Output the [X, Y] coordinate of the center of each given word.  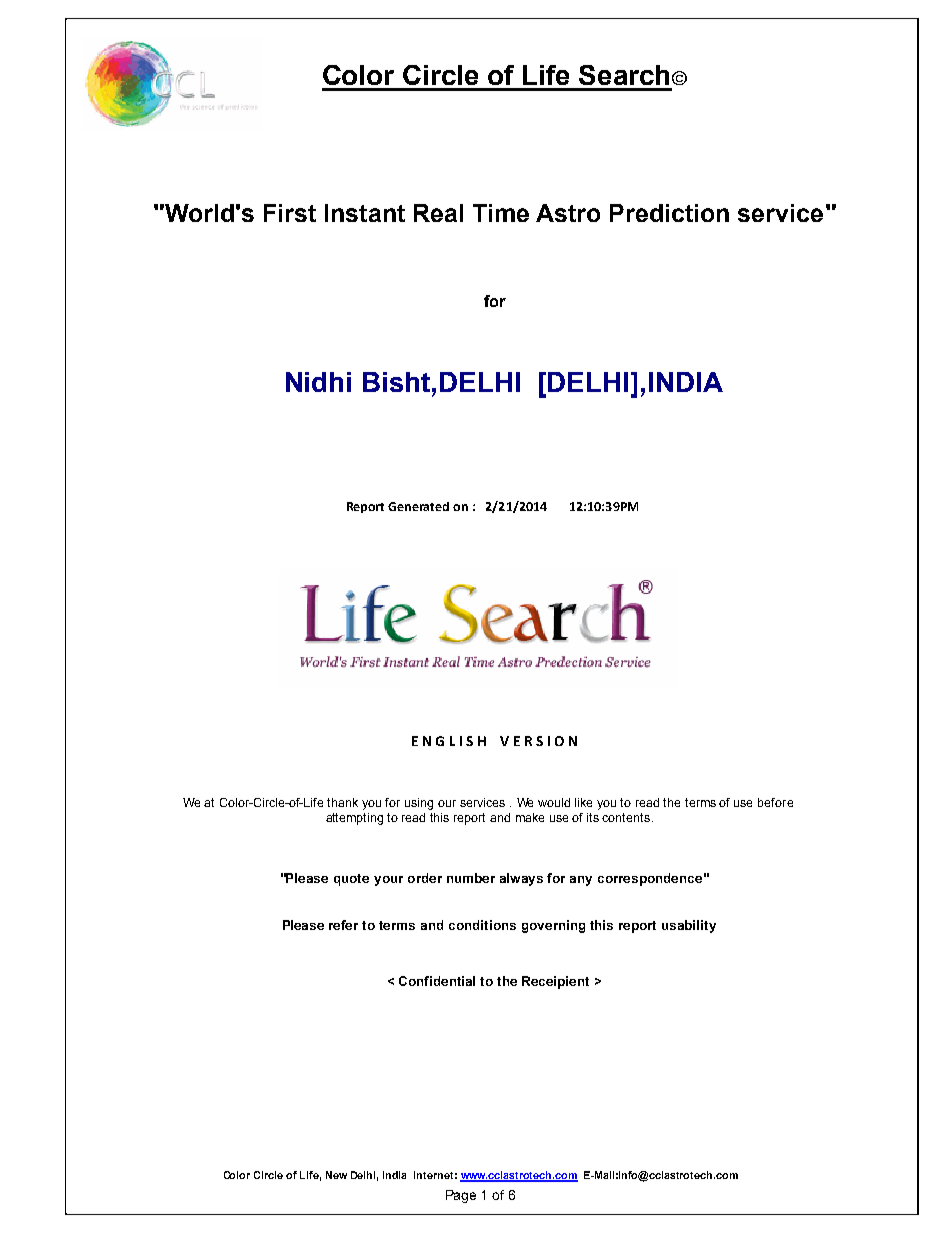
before [775, 802]
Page [461, 1196]
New [336, 1175]
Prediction [669, 213]
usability [689, 926]
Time [501, 213]
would [554, 802]
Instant [365, 213]
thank [342, 802]
